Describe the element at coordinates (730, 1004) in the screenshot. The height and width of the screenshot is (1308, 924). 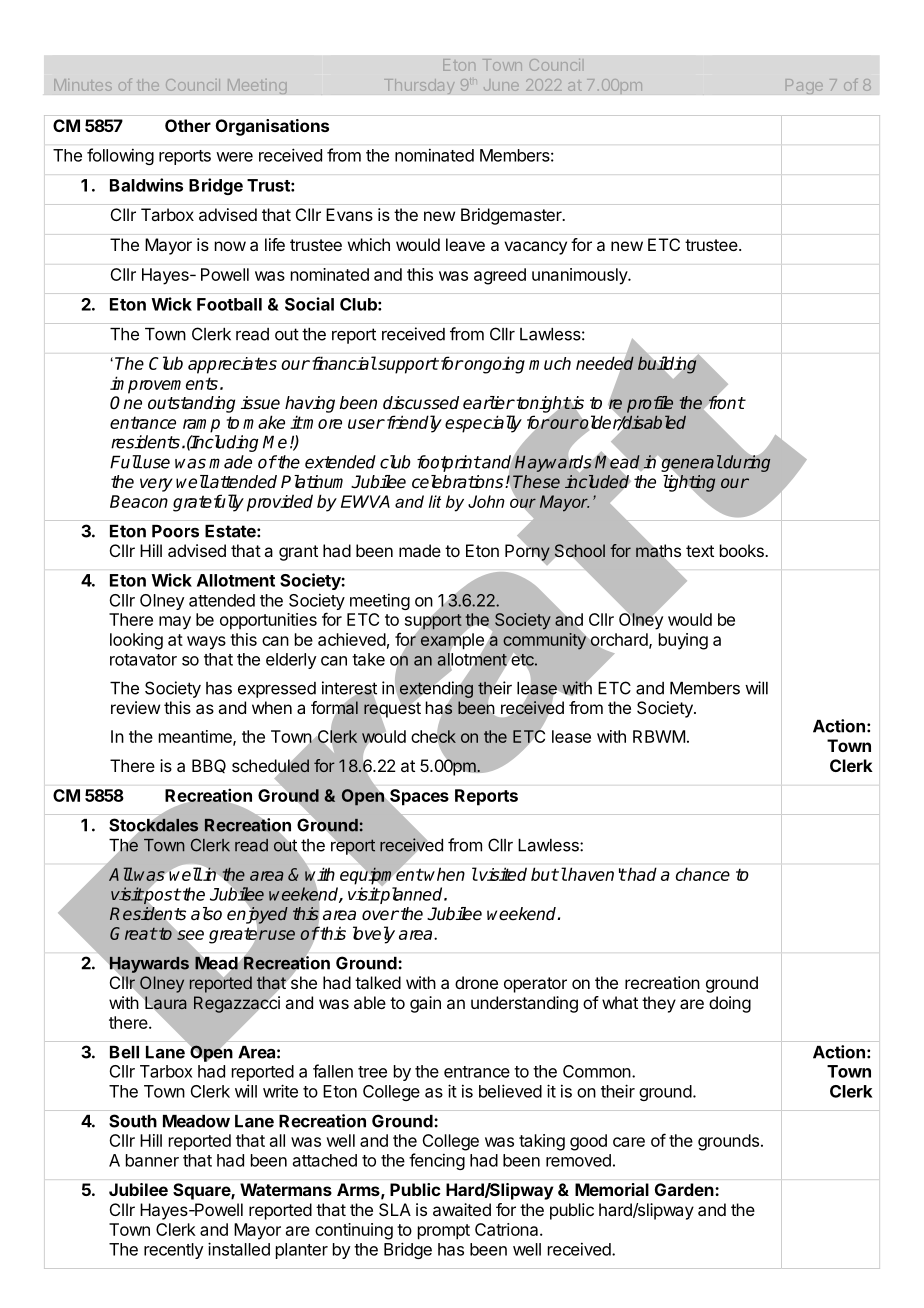
I see `doing` at that location.
